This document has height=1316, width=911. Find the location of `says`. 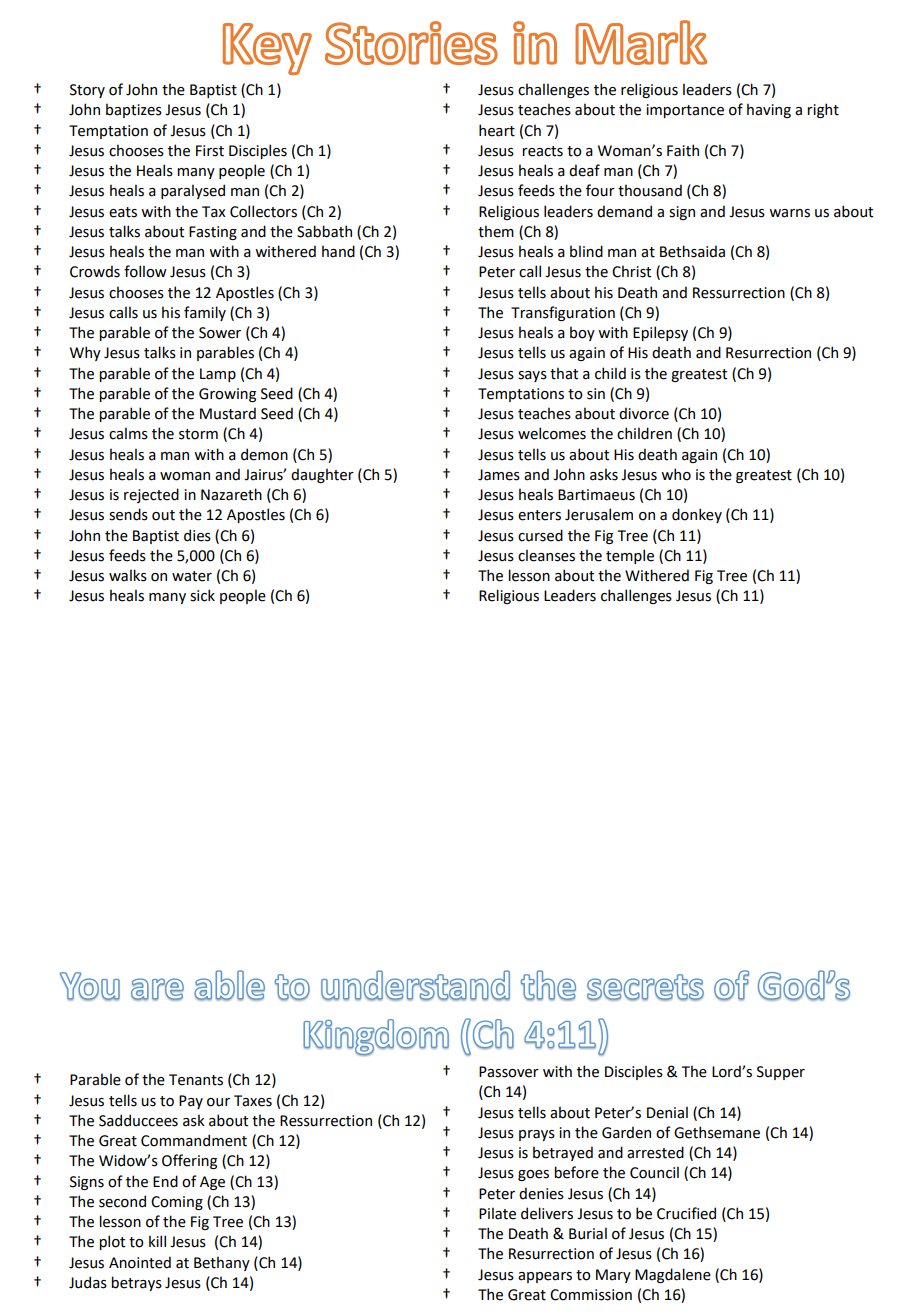

says is located at coordinates (532, 376).
